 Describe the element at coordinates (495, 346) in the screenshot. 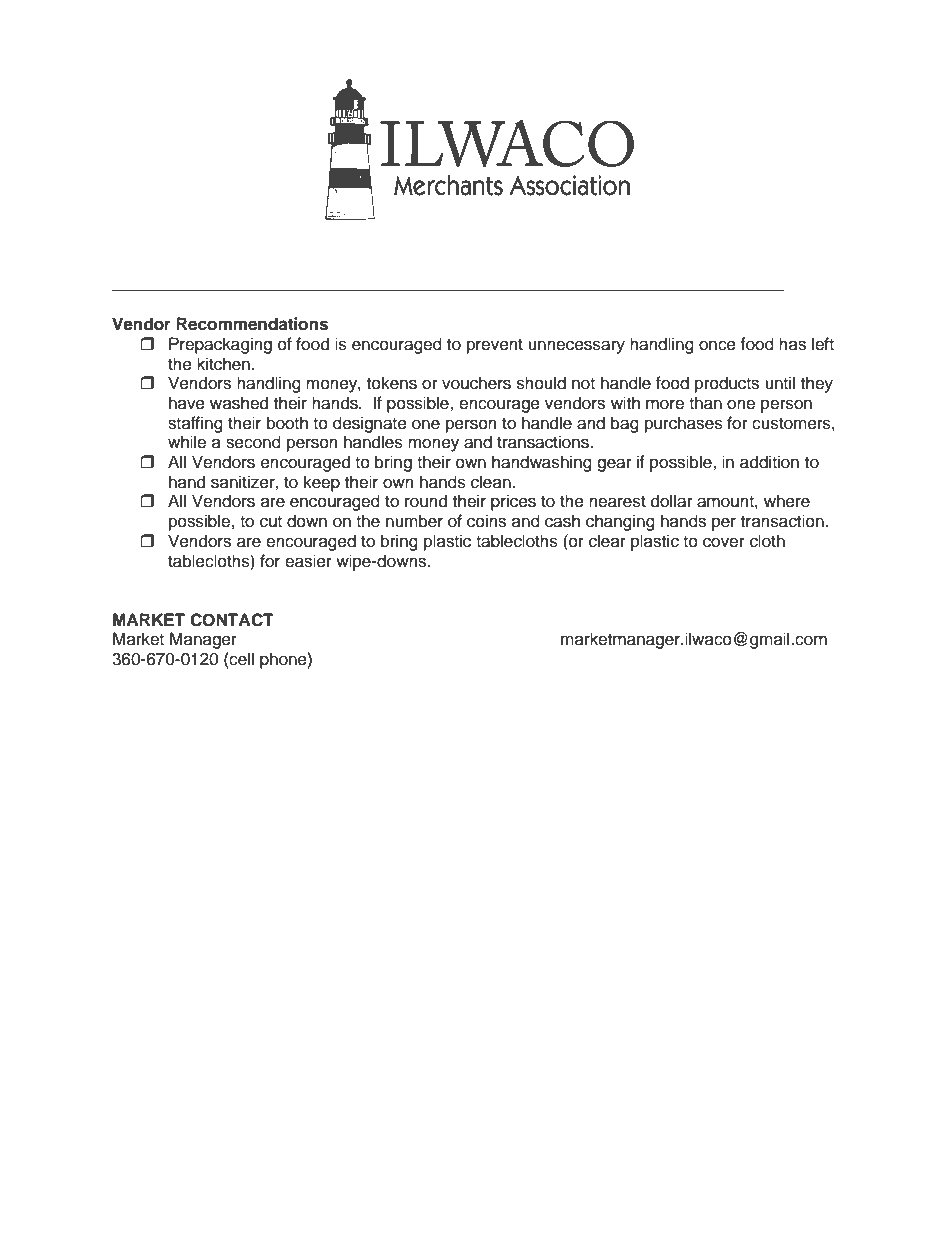

I see `prevent` at that location.
